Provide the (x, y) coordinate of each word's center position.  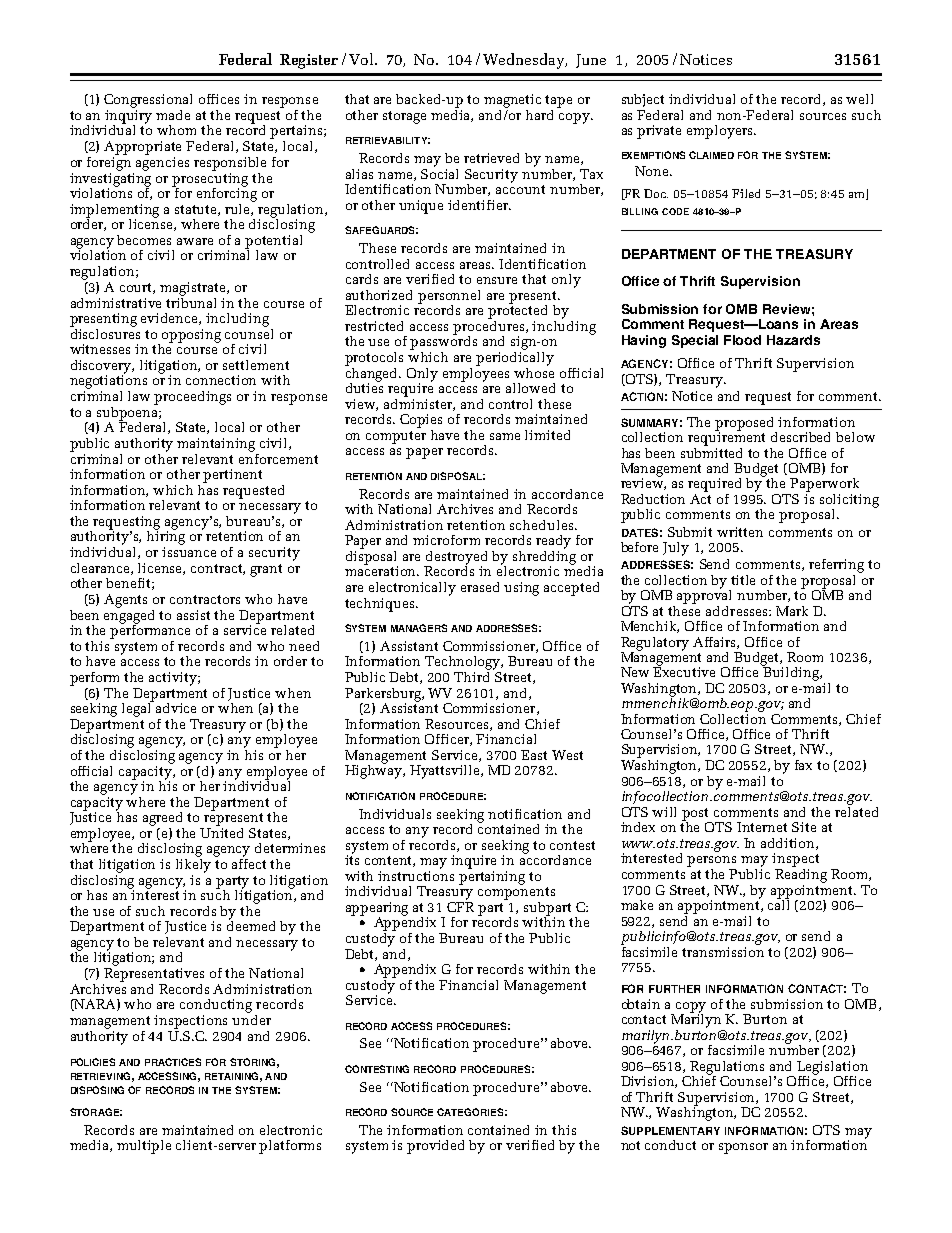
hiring (166, 537)
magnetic (512, 101)
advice (176, 708)
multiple (144, 1147)
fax (803, 765)
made (173, 115)
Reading (801, 874)
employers (721, 132)
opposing (191, 336)
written (740, 532)
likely (193, 864)
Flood (742, 340)
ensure (497, 280)
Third (472, 675)
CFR (460, 907)
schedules (543, 525)
